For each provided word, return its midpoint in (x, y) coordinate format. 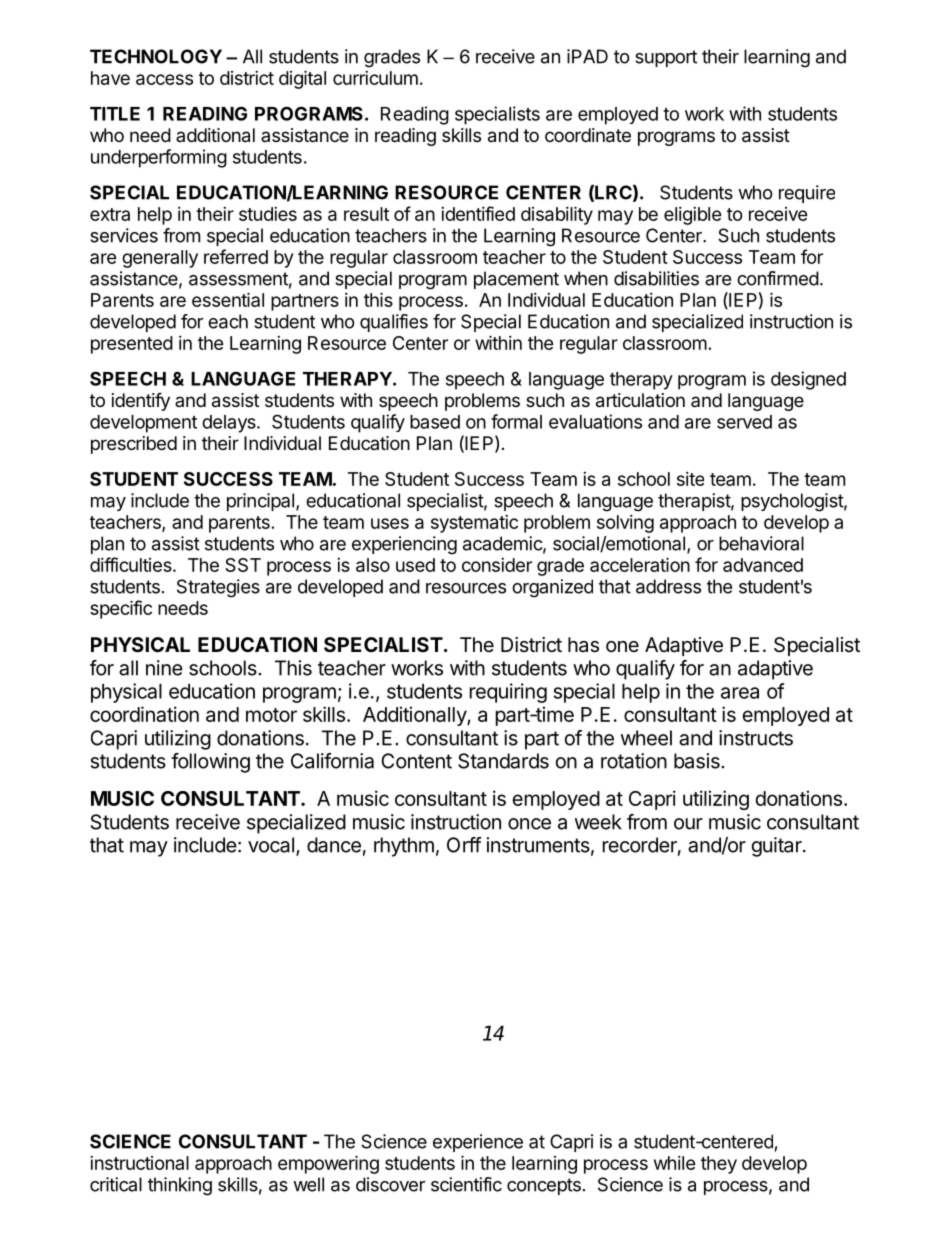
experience (478, 1143)
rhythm (404, 847)
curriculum (375, 78)
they (719, 1165)
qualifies (394, 323)
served (744, 422)
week (598, 822)
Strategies (218, 588)
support (666, 58)
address (668, 586)
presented (132, 345)
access (164, 79)
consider (497, 565)
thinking (180, 1186)
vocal (271, 845)
